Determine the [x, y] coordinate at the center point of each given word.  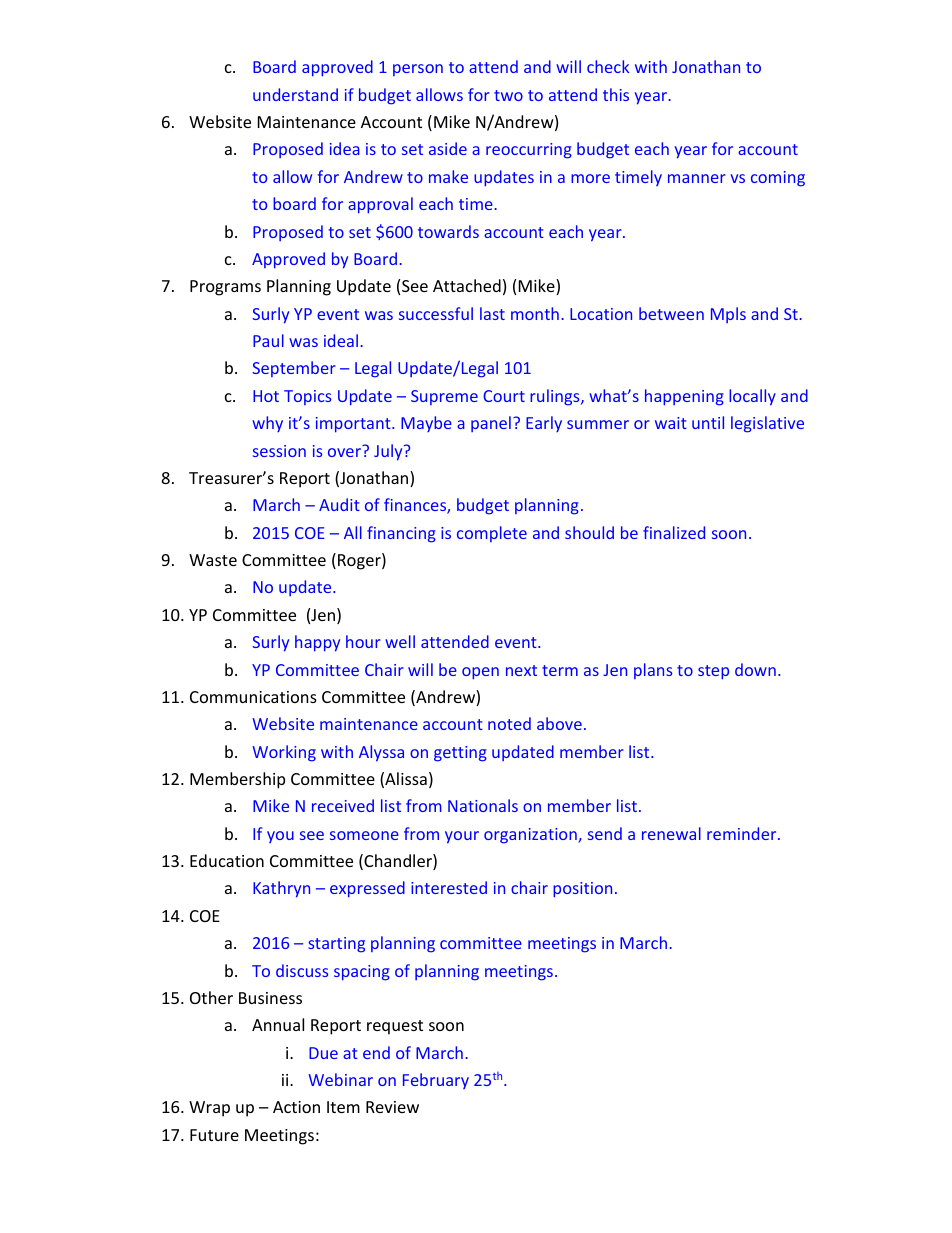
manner [697, 178]
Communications [253, 697]
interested [449, 887]
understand [295, 94]
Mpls [728, 315]
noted [509, 723]
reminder [743, 833]
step [713, 672]
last [492, 313]
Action [296, 1107]
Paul [268, 340]
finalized [674, 532]
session [279, 451]
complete [492, 534]
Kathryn [281, 889]
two [508, 95]
